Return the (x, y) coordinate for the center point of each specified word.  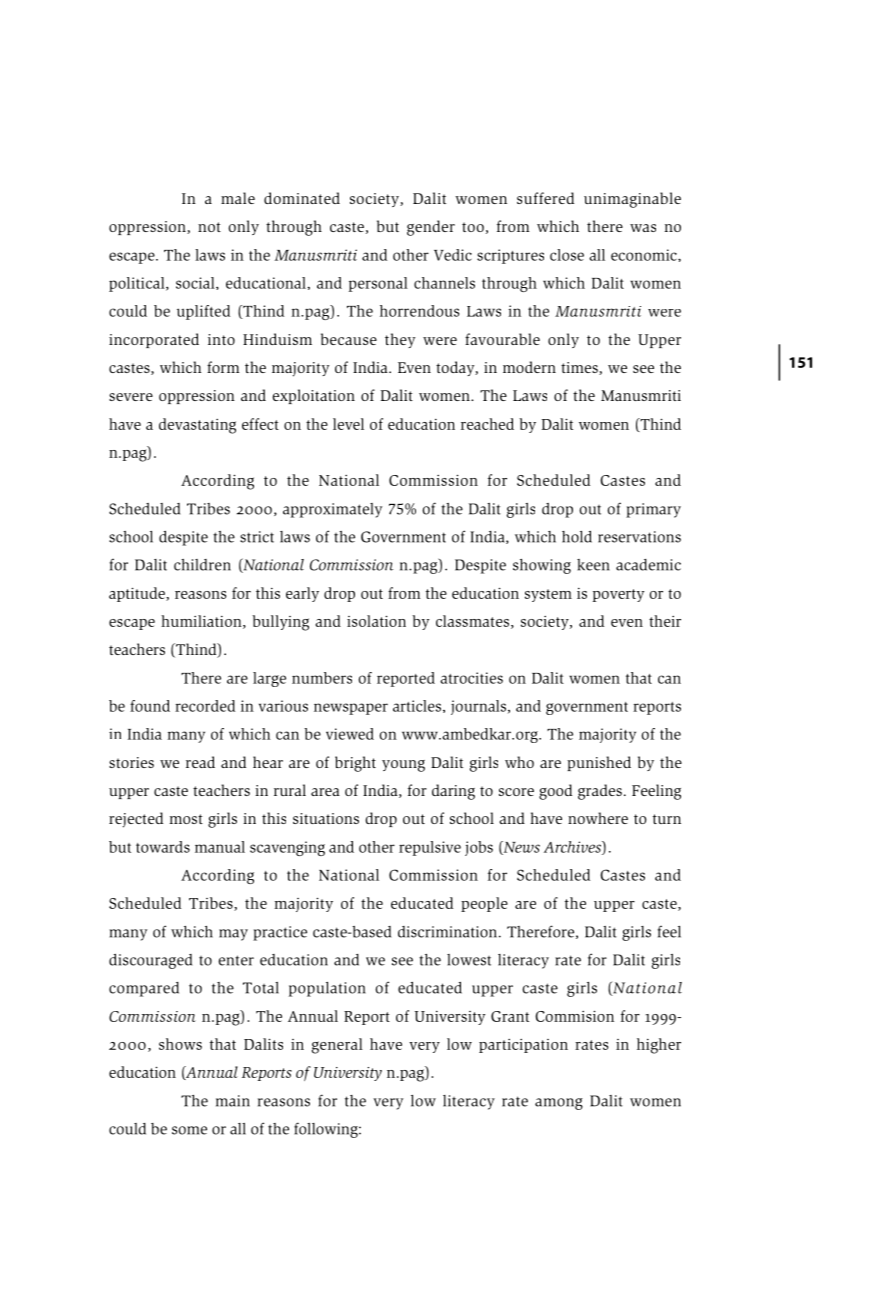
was (643, 228)
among (559, 1104)
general (337, 1046)
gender (431, 228)
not (209, 227)
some (189, 1130)
